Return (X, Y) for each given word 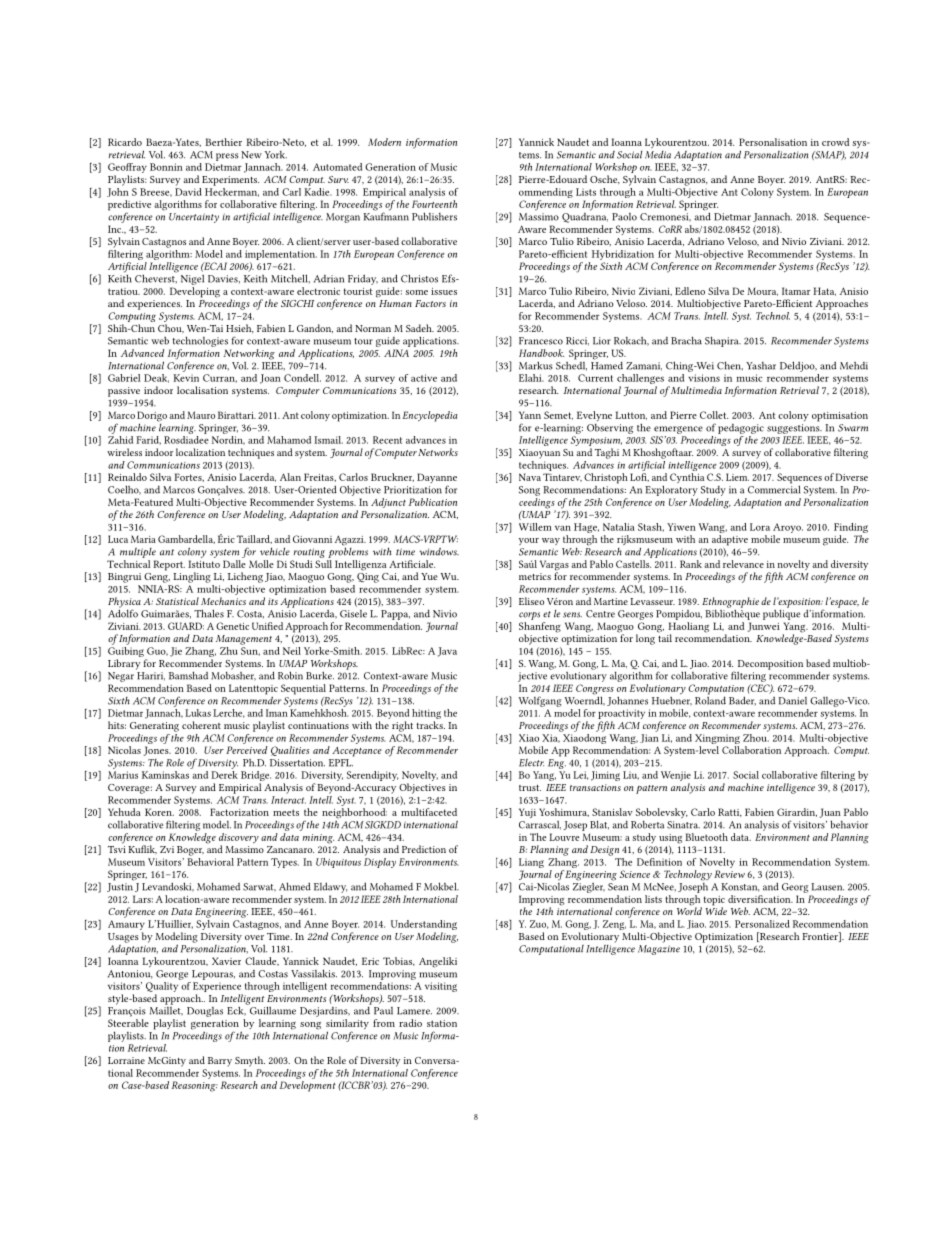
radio (410, 1023)
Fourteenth (434, 204)
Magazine (659, 950)
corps (529, 616)
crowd (835, 142)
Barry (220, 1062)
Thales (209, 613)
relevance (743, 564)
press (227, 157)
